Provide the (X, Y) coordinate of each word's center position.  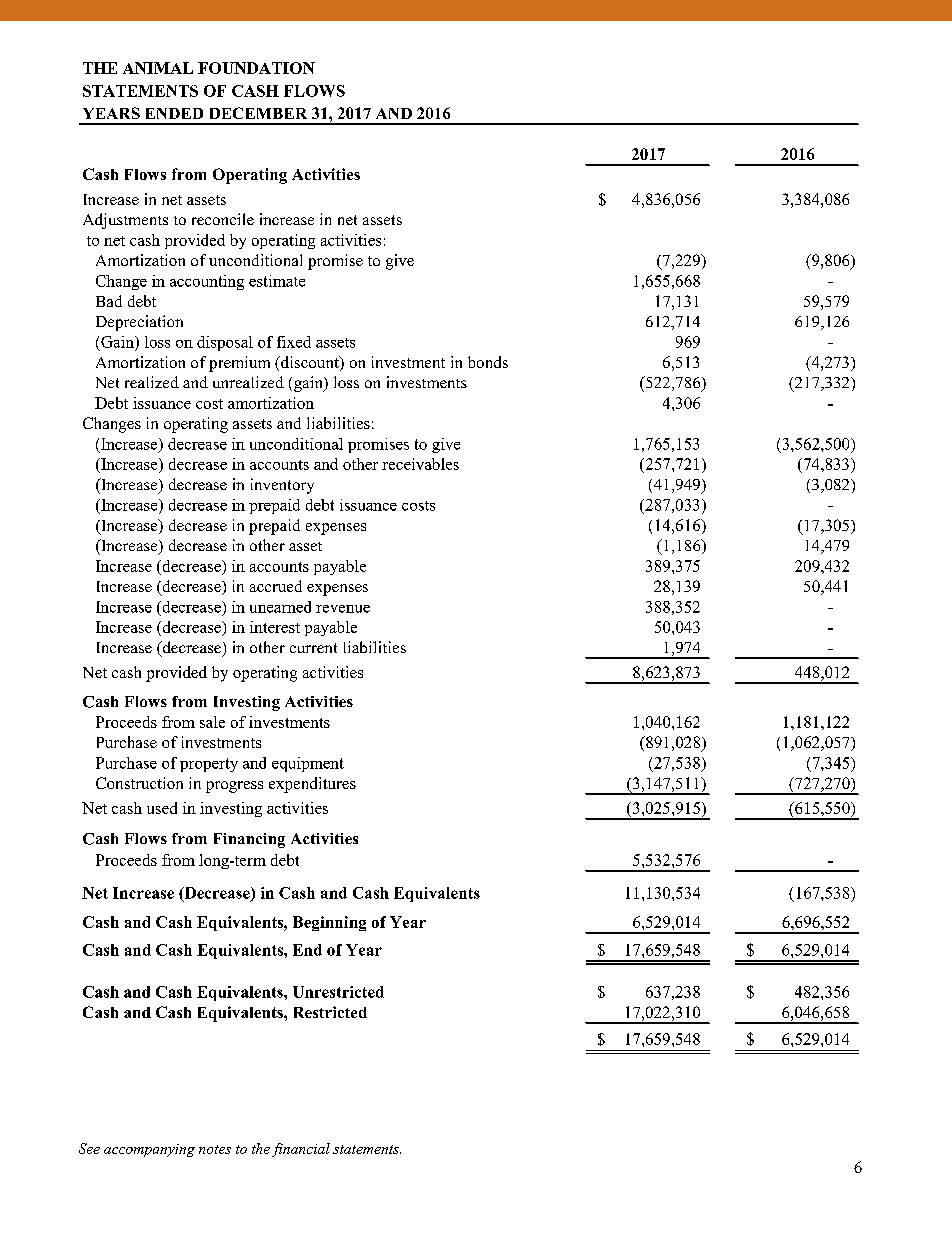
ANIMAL (158, 68)
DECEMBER (258, 113)
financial (301, 1150)
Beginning (329, 923)
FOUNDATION (256, 68)
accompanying (149, 1150)
